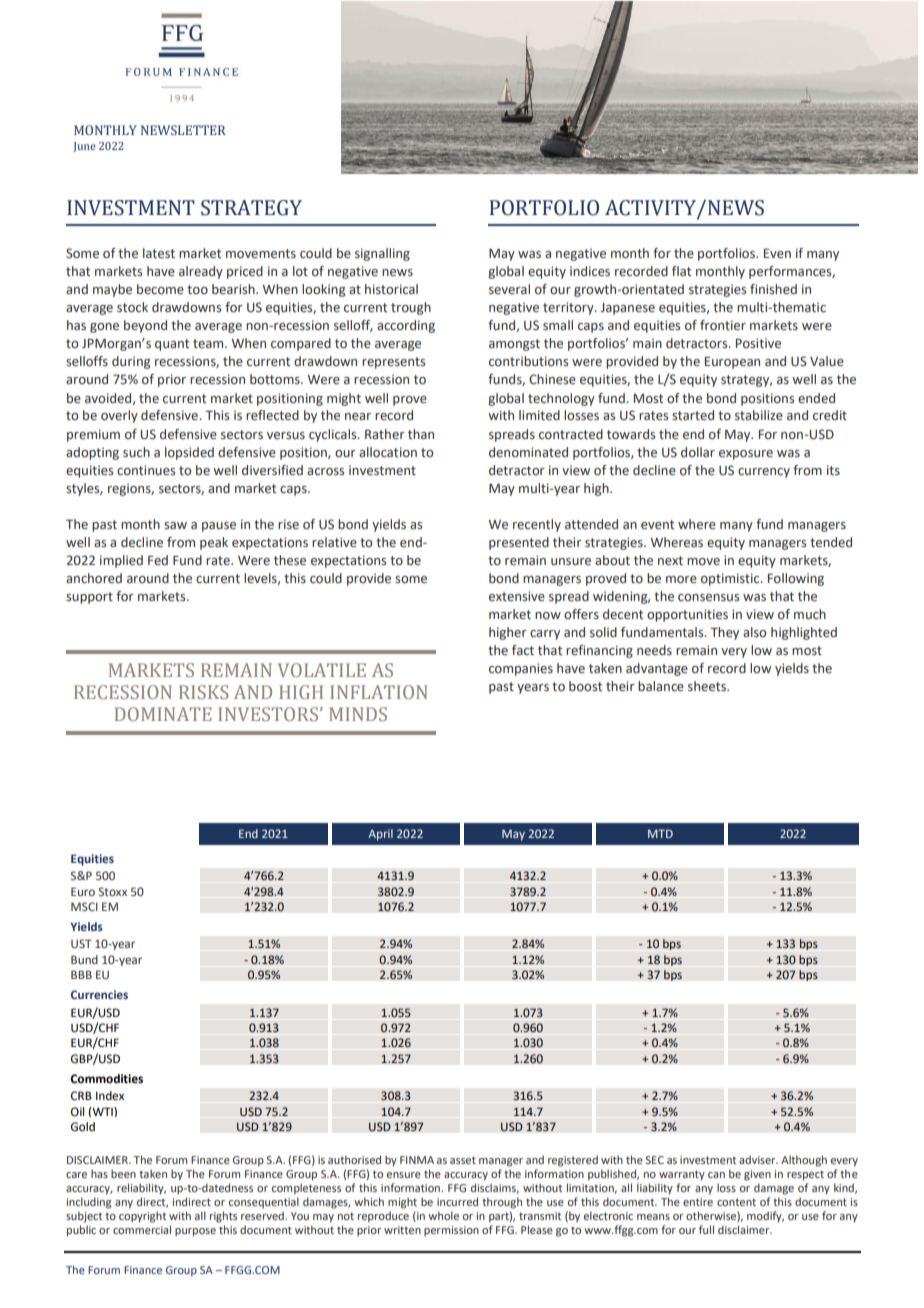 Image resolution: width=924 pixels, height=1308 pixels. Describe the element at coordinates (142, 1217) in the document. I see `copyright` at that location.
